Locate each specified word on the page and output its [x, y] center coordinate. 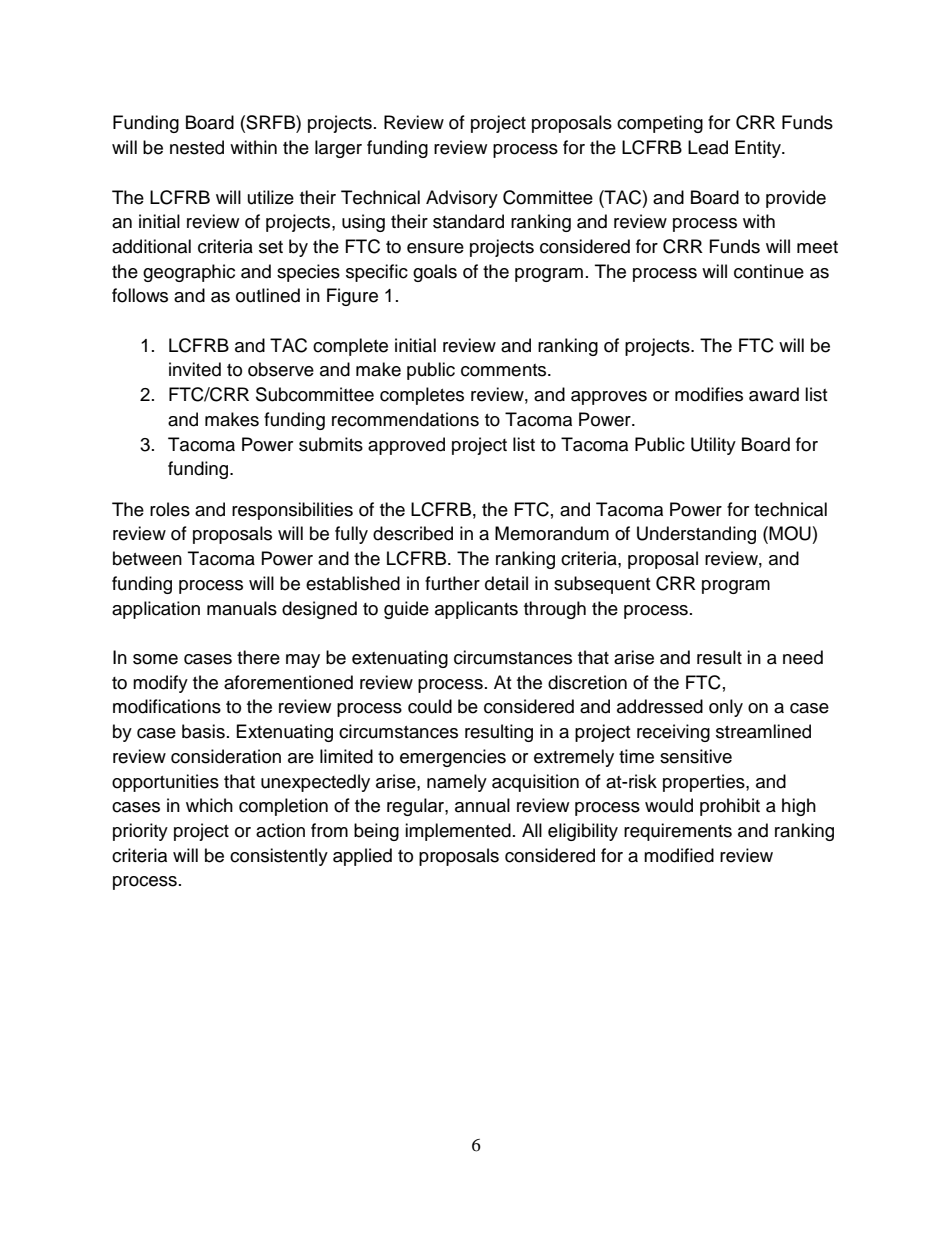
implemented [458, 832]
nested [197, 147]
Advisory [462, 199]
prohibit [730, 807]
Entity [759, 149]
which [209, 805]
